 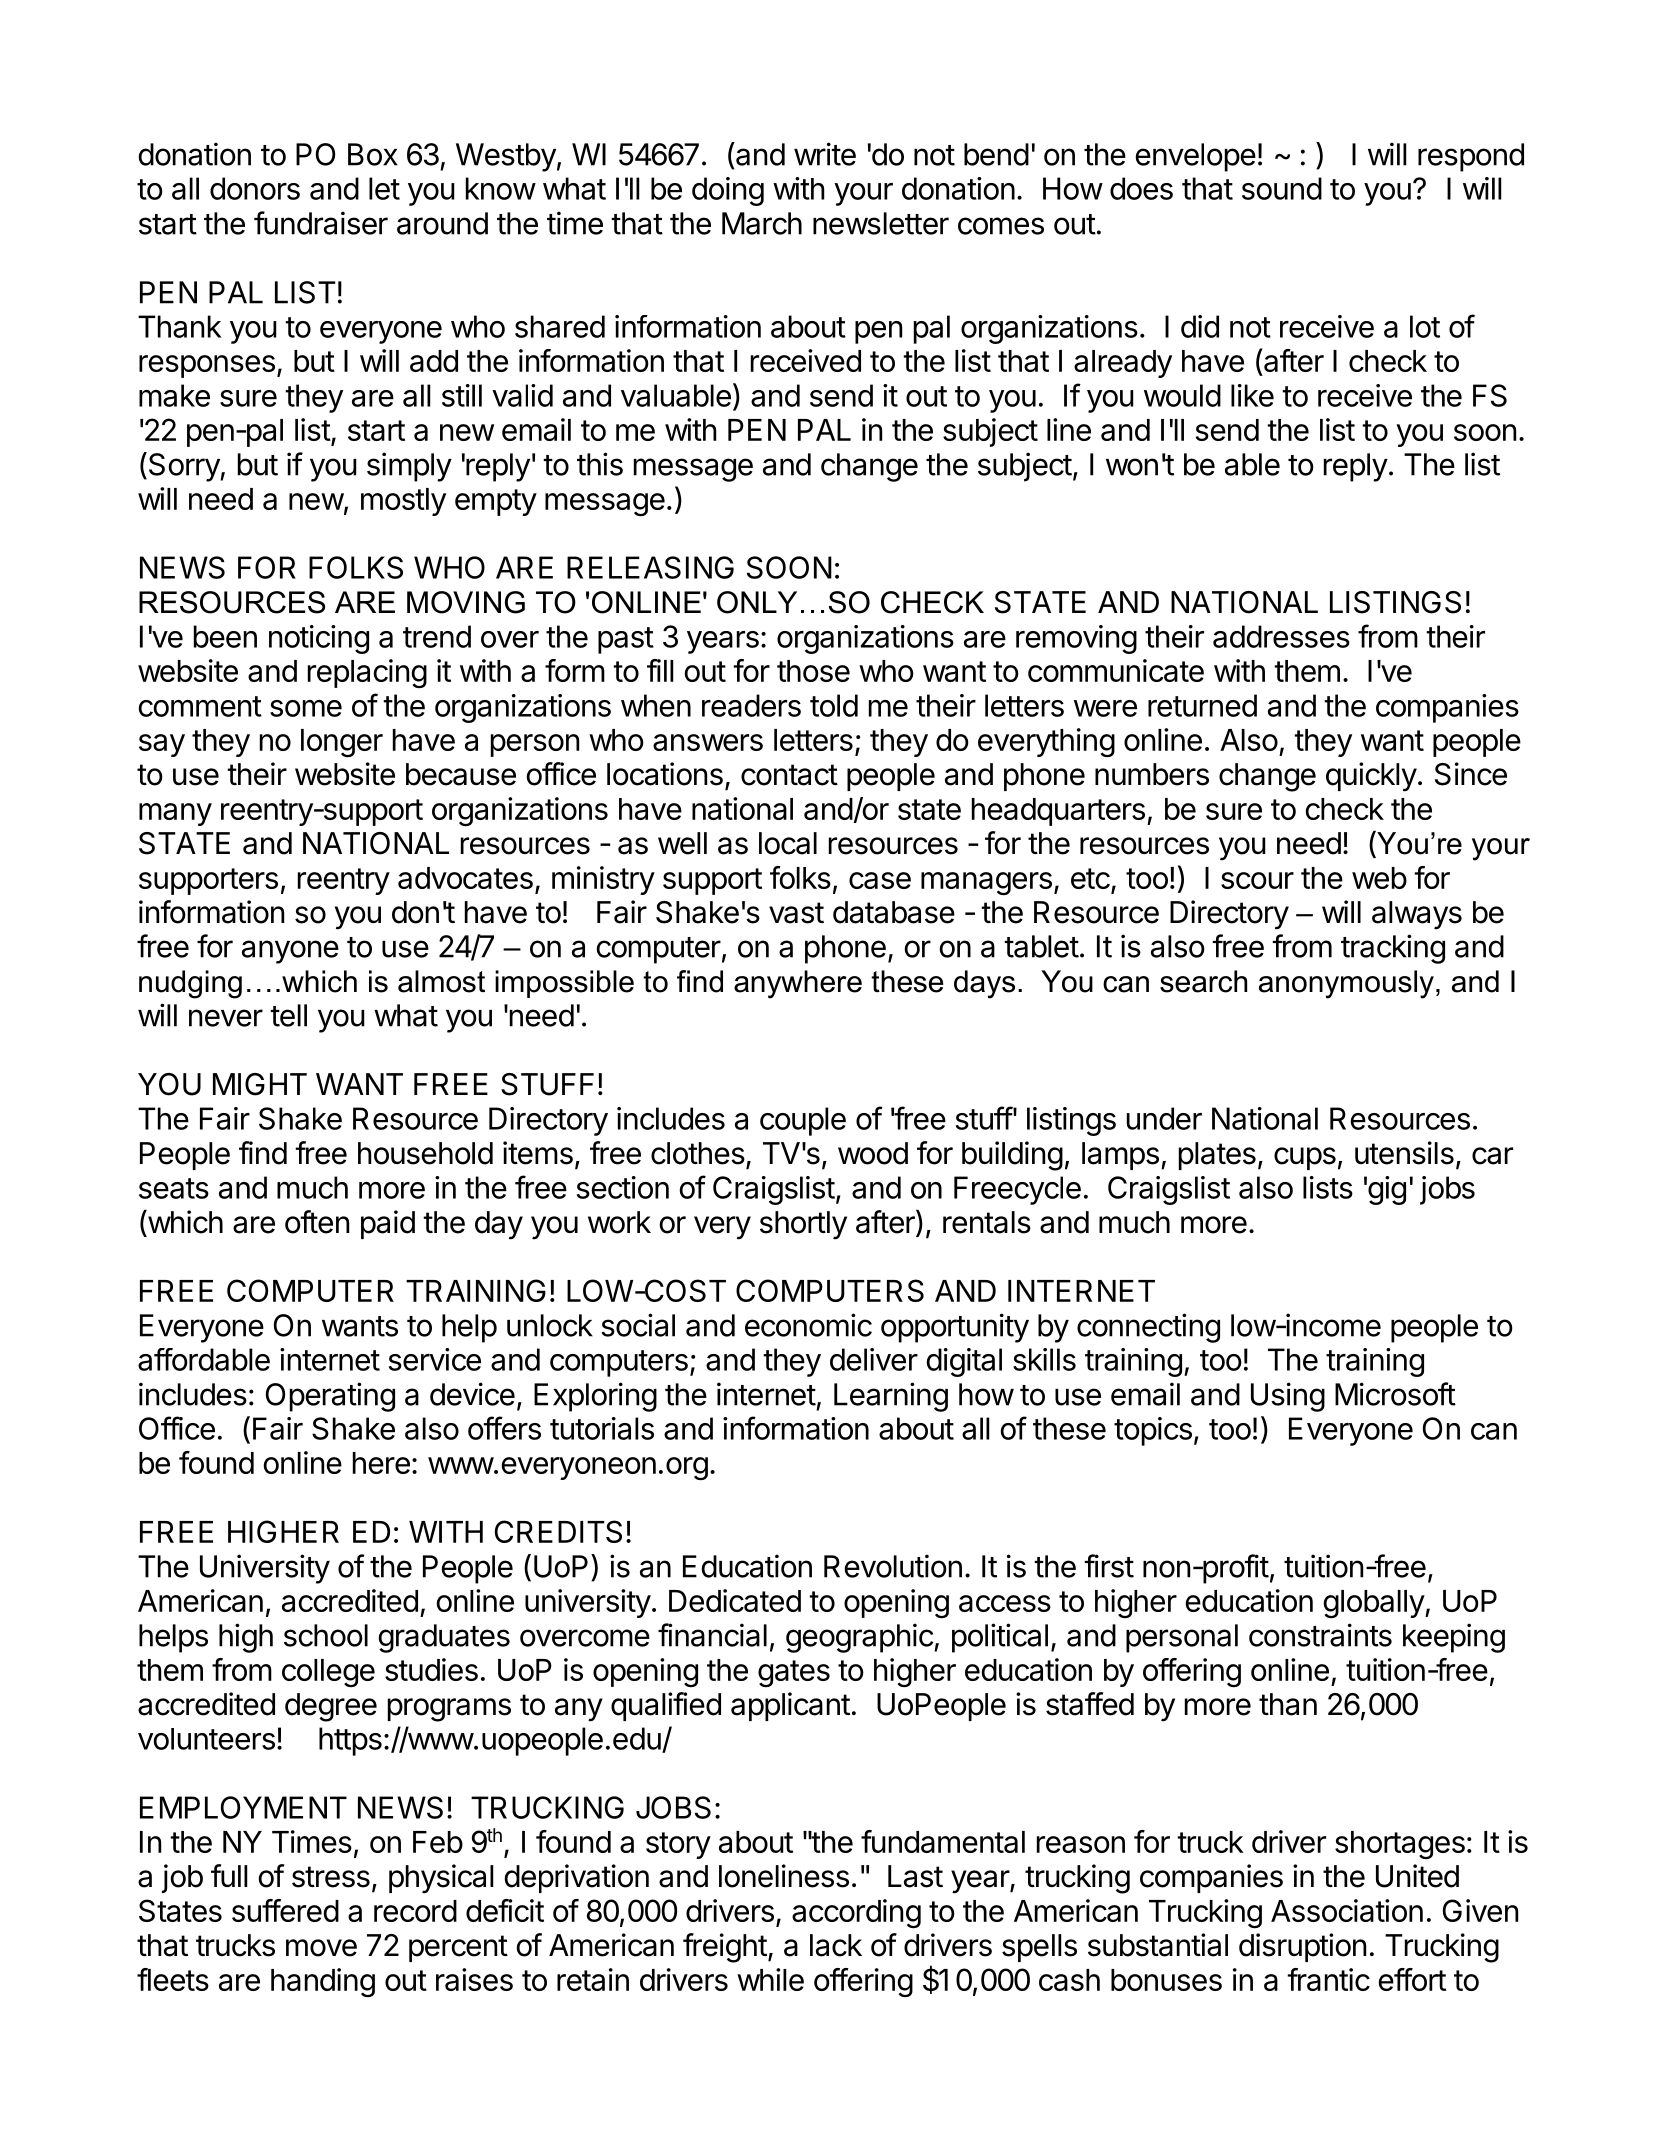 I want to click on noticing, so click(x=319, y=639).
